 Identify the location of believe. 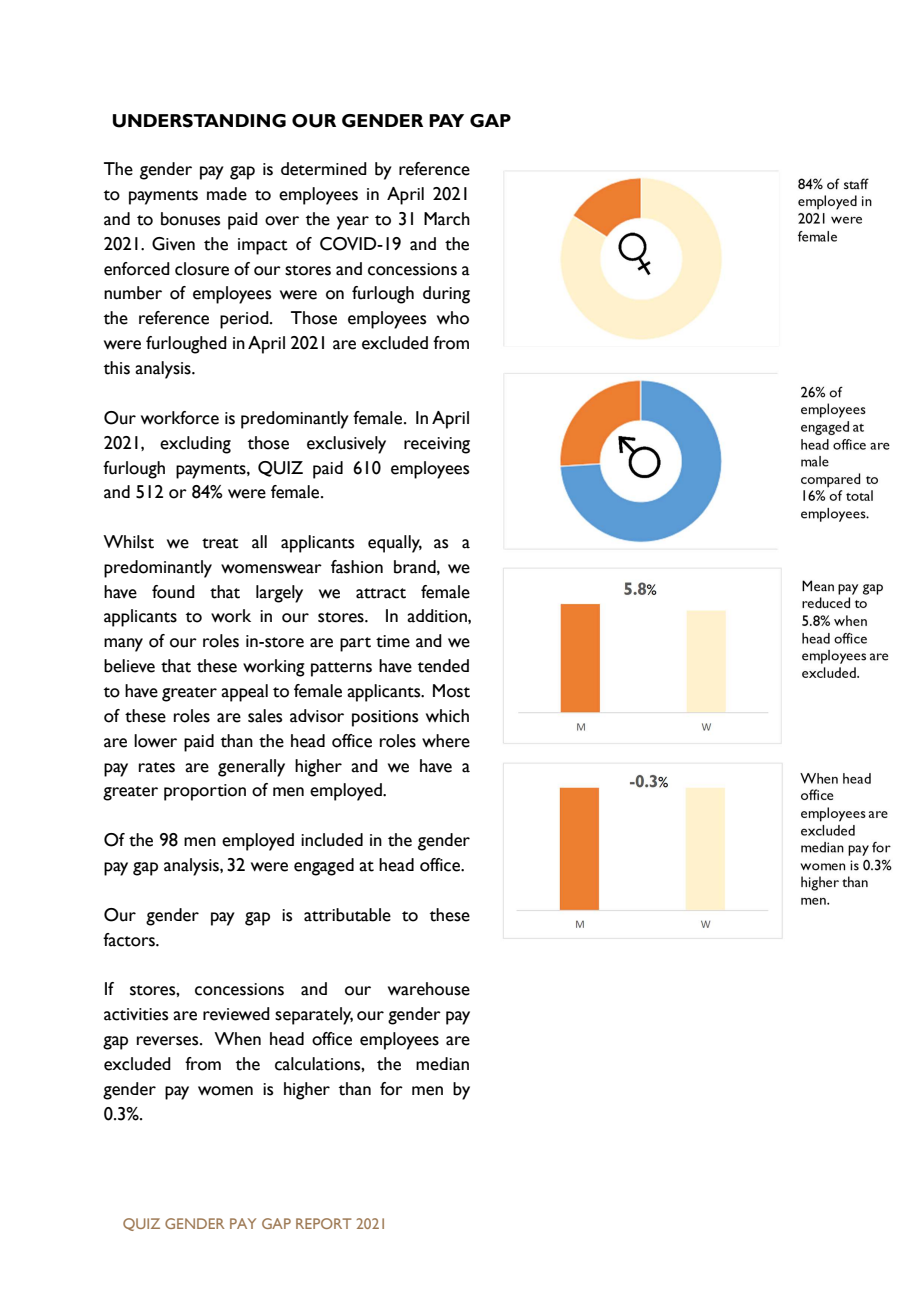
(129, 666).
